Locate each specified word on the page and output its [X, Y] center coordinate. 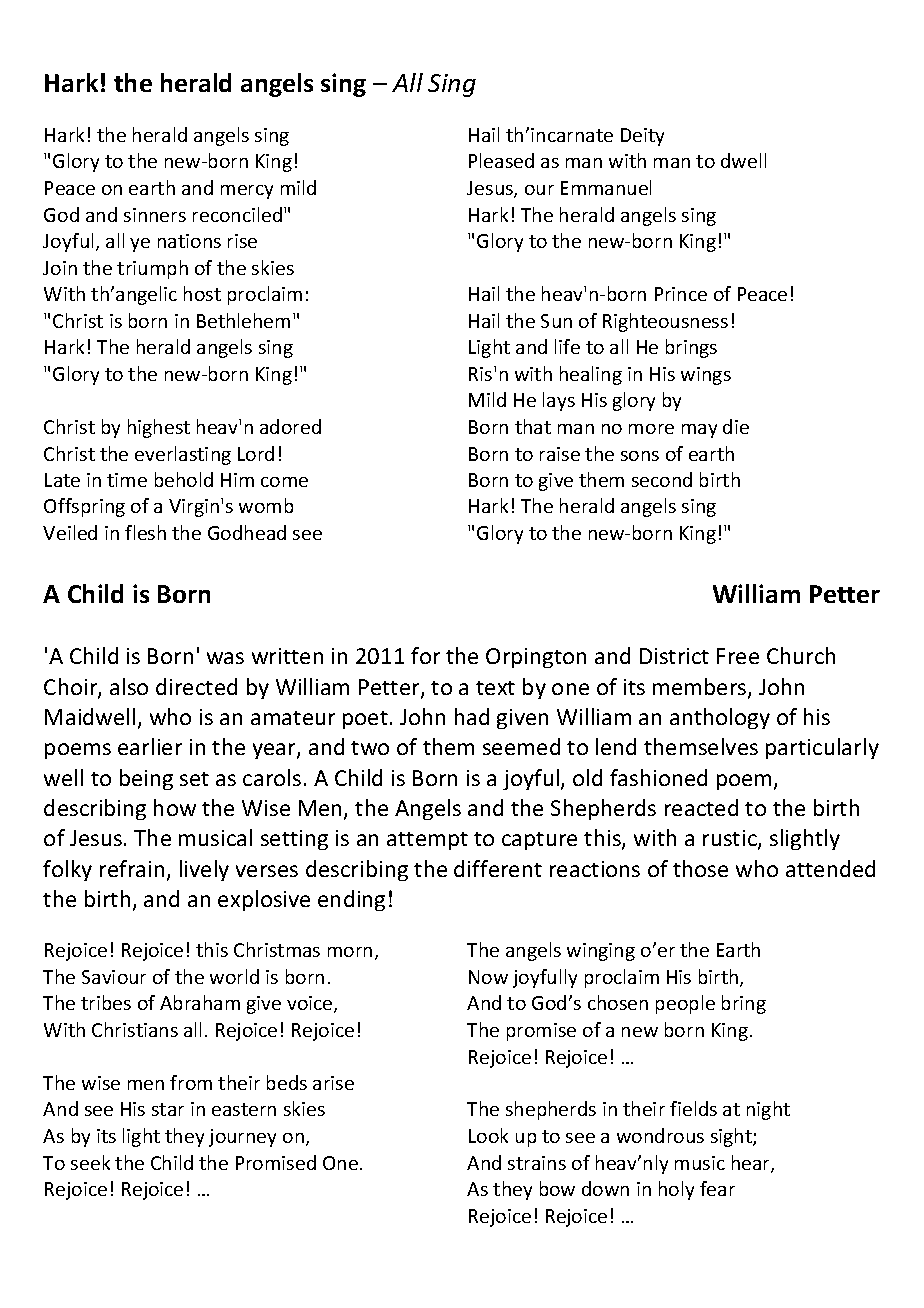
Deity [642, 137]
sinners [155, 215]
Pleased [501, 160]
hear [752, 1164]
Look [488, 1135]
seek [90, 1162]
